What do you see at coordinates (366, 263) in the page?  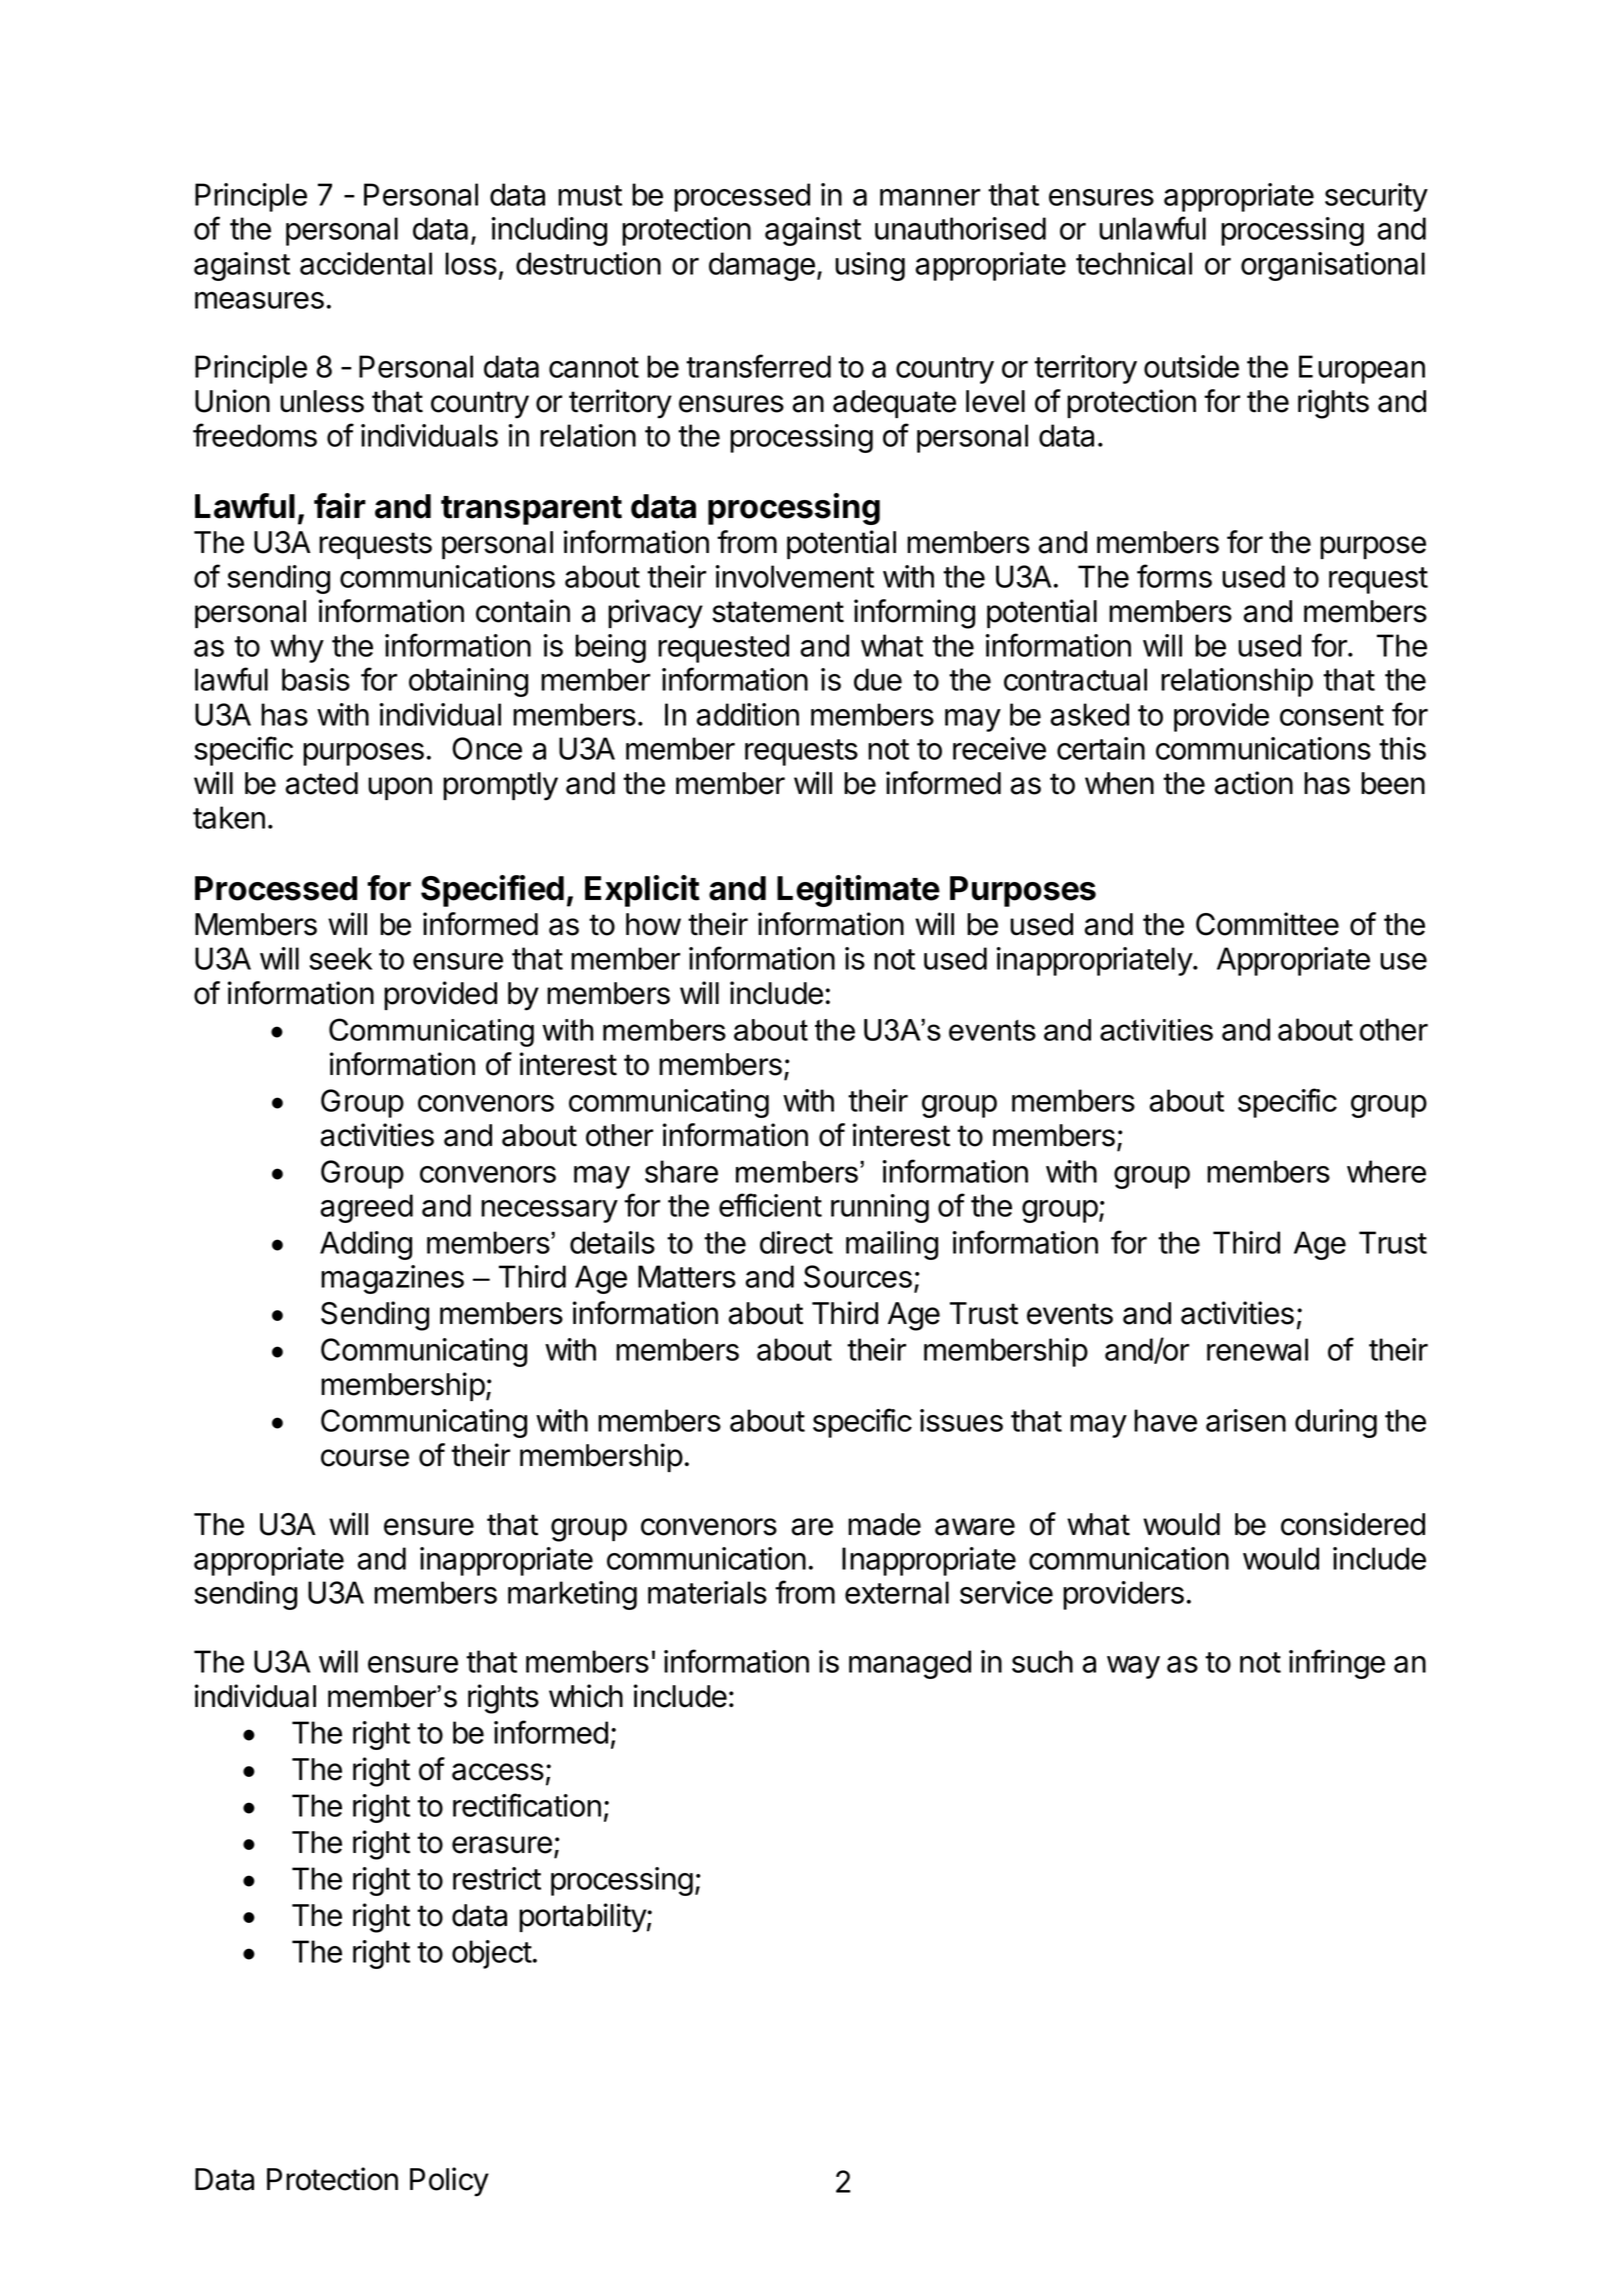 I see `accidental` at bounding box center [366, 263].
